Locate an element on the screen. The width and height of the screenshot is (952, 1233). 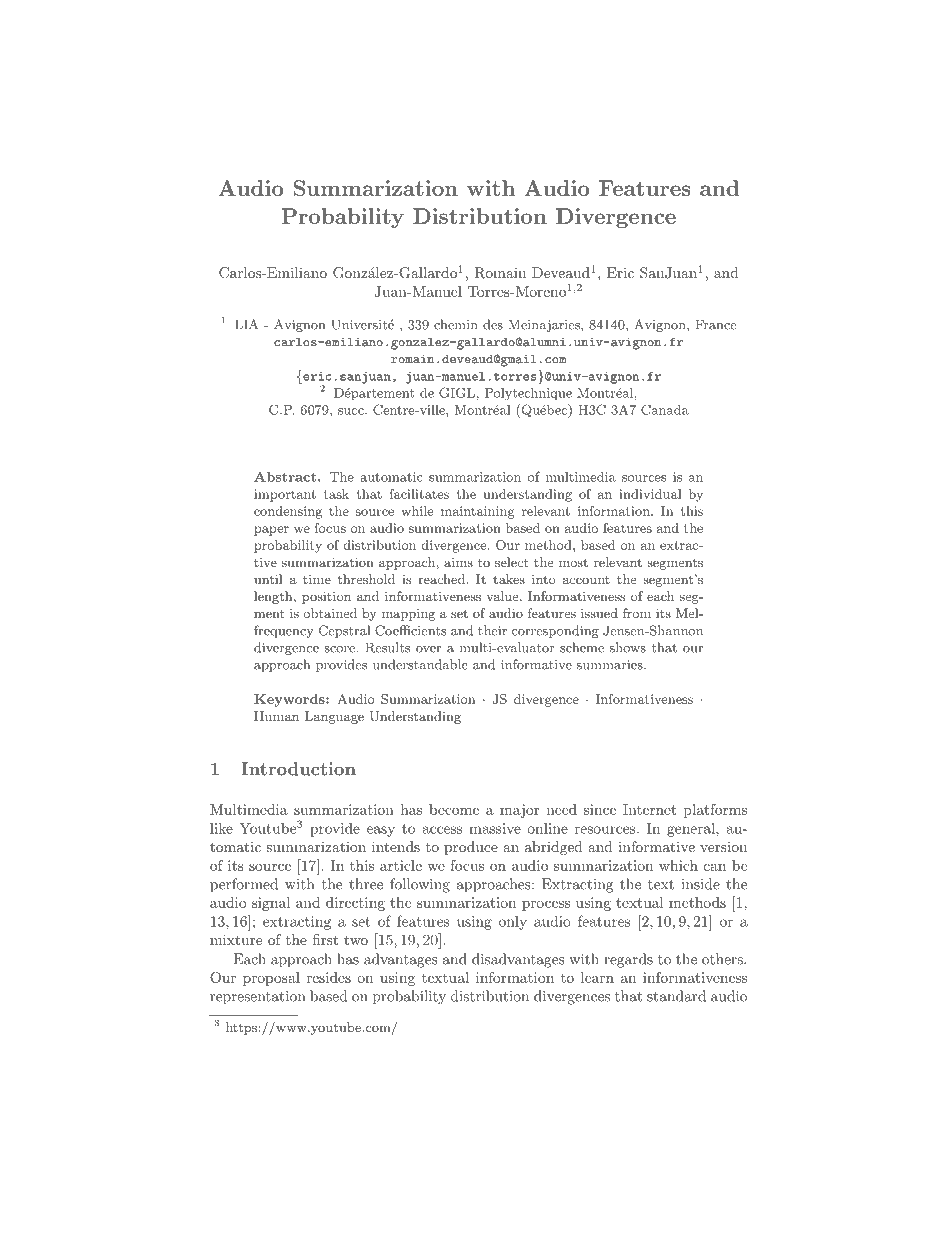
France is located at coordinates (716, 324).
